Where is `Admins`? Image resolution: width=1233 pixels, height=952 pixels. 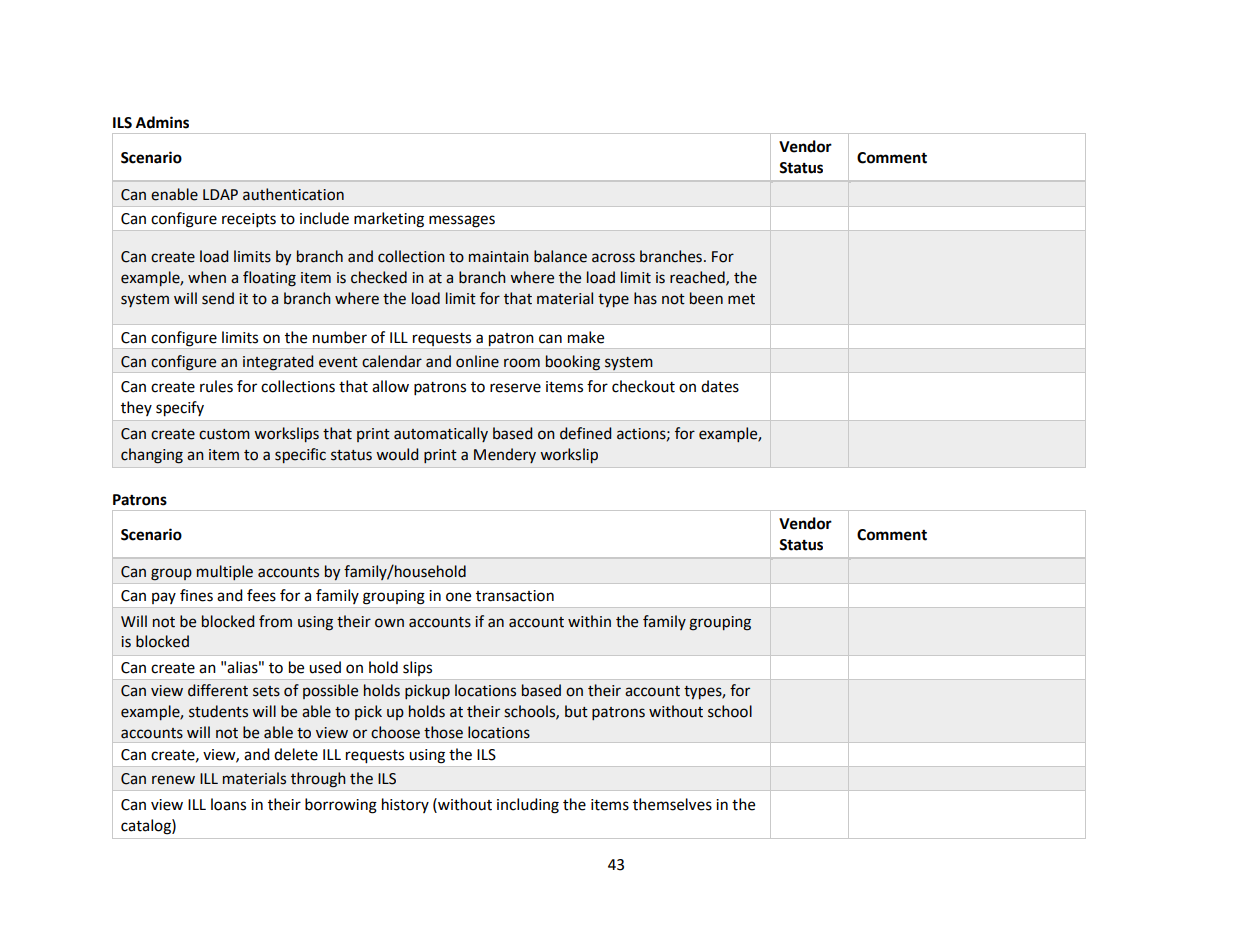 Admins is located at coordinates (162, 122).
